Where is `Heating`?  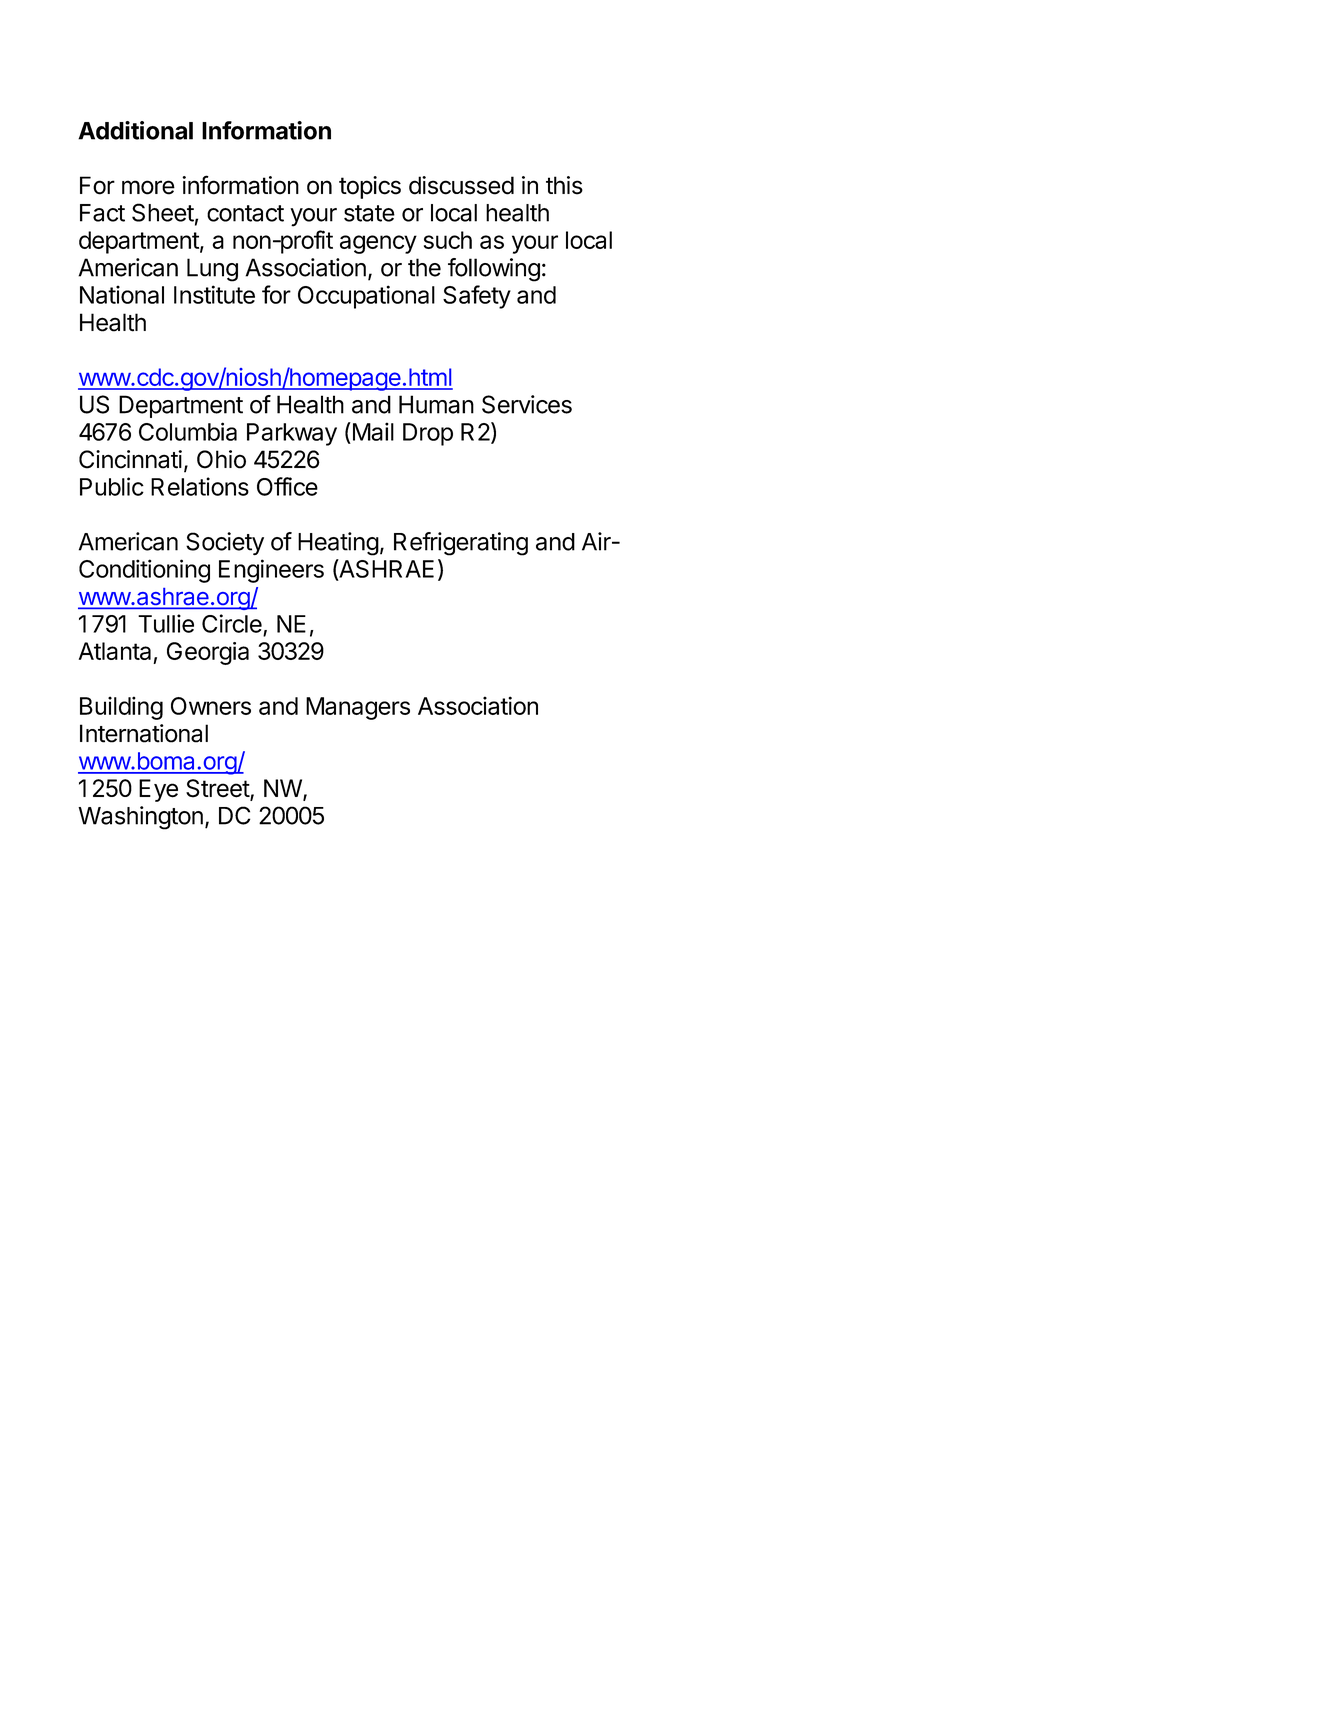
Heating is located at coordinates (338, 544).
